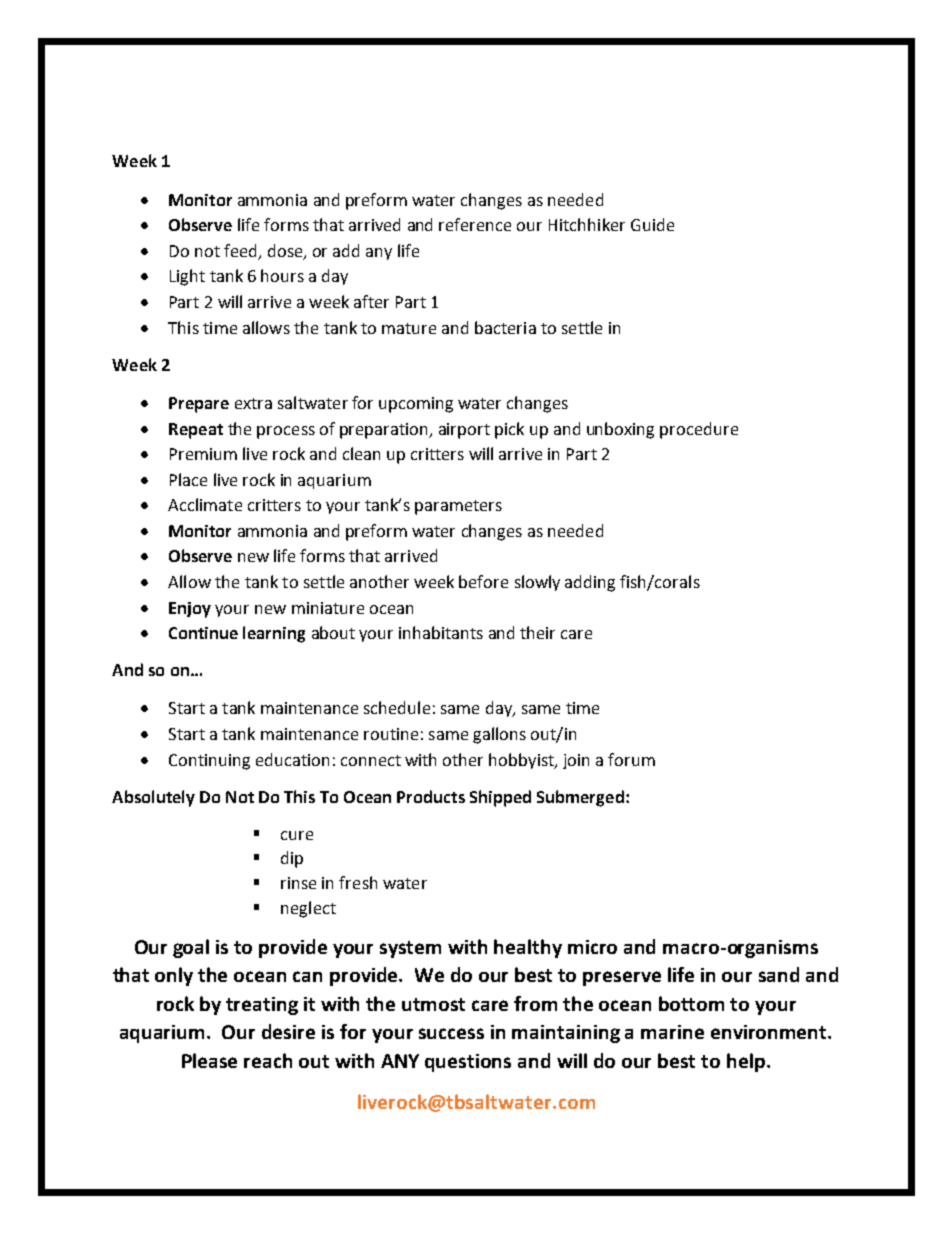  Describe the element at coordinates (240, 250) in the screenshot. I see `feed` at that location.
